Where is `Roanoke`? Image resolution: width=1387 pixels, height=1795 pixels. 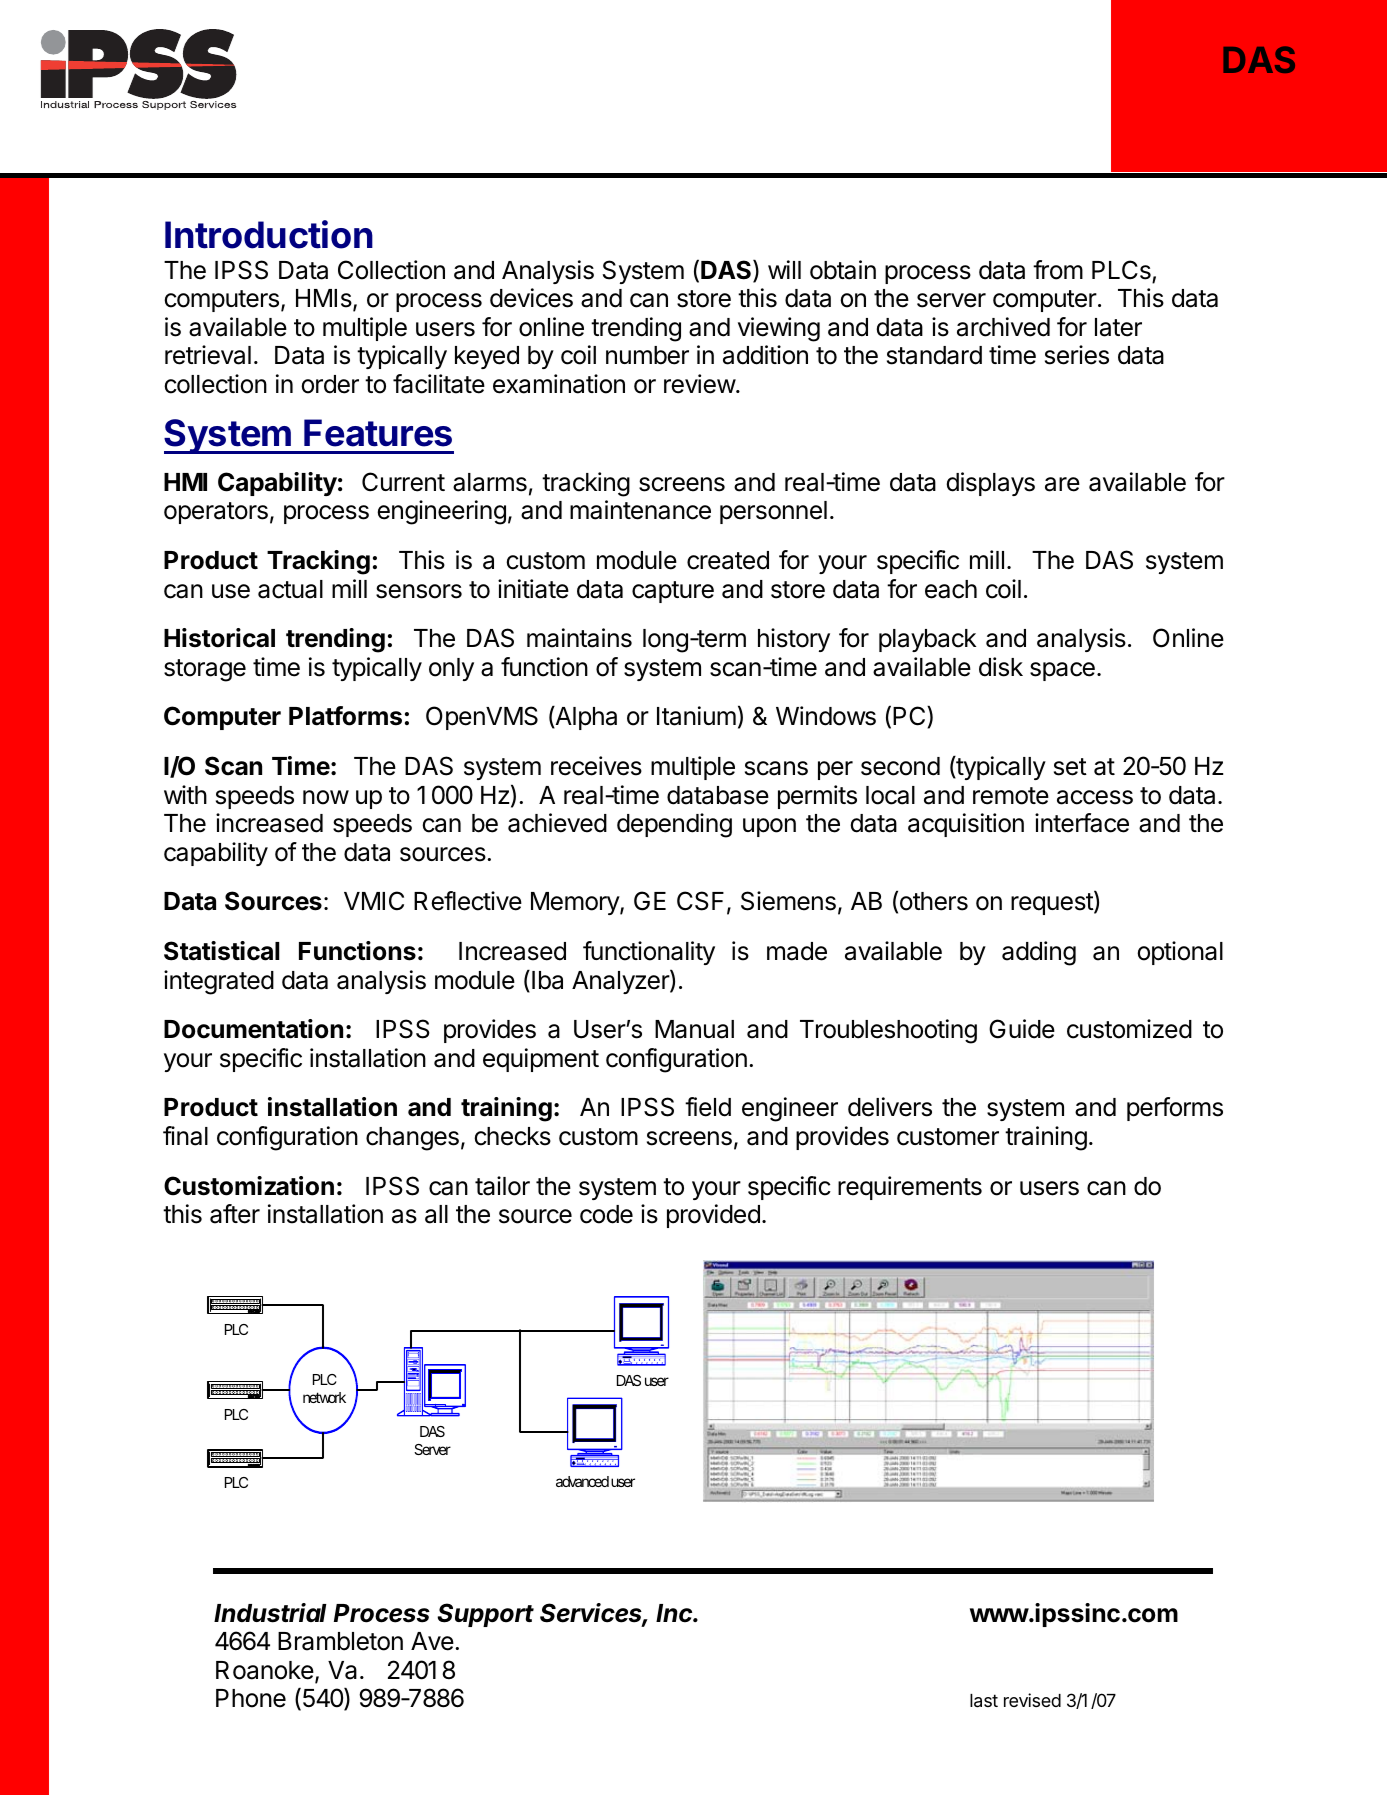 Roanoke is located at coordinates (265, 1670).
